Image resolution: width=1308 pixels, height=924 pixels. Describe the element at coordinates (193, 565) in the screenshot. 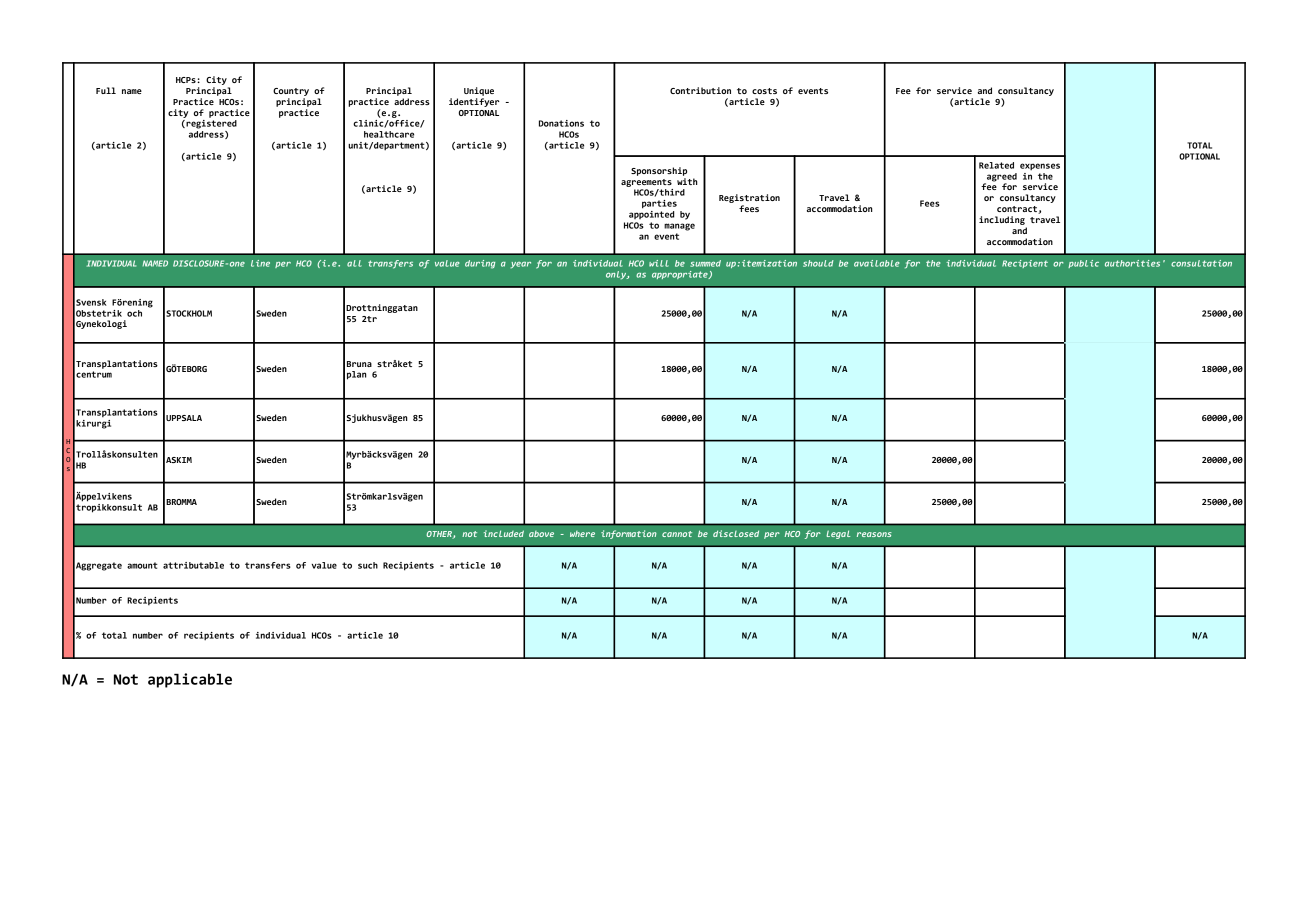

I see `attributable` at that location.
